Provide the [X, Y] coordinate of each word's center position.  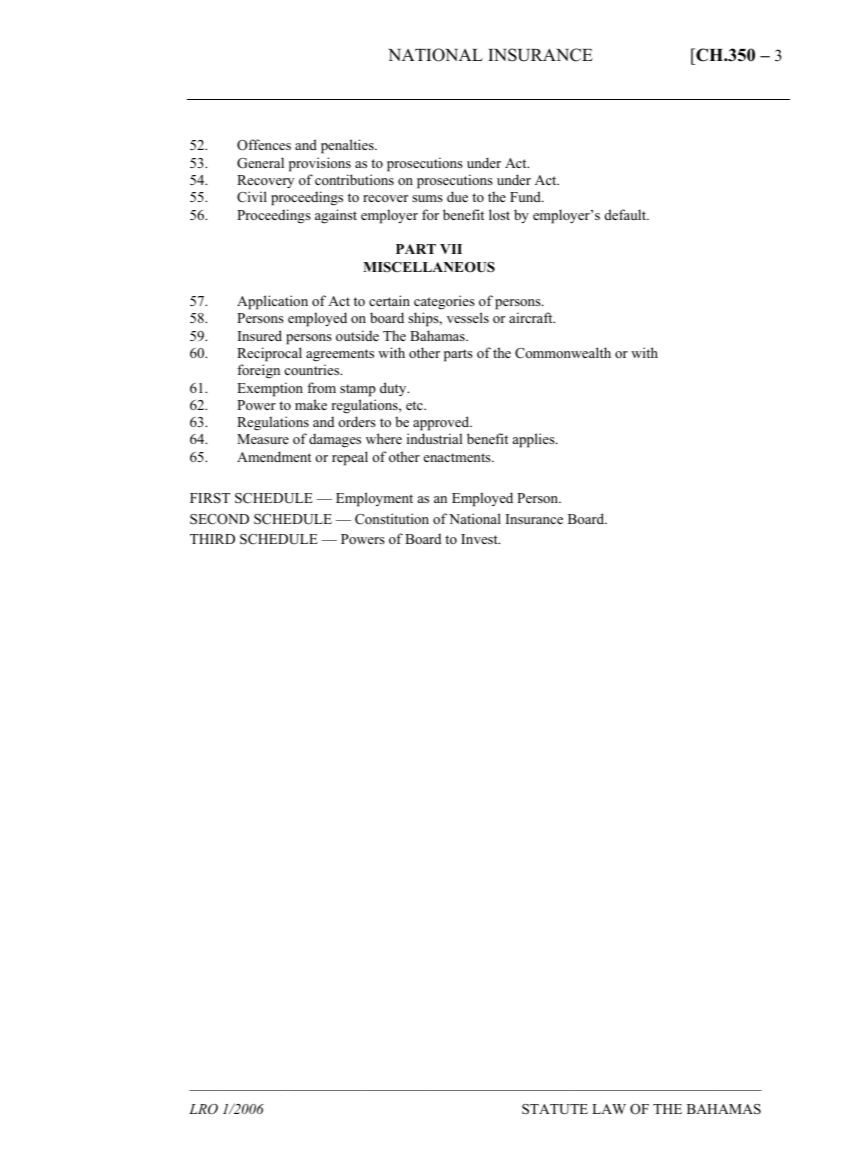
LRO [203, 1109]
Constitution [392, 519]
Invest [480, 539]
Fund [526, 196]
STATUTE [555, 1109]
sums [427, 198]
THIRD [212, 539]
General [260, 163]
